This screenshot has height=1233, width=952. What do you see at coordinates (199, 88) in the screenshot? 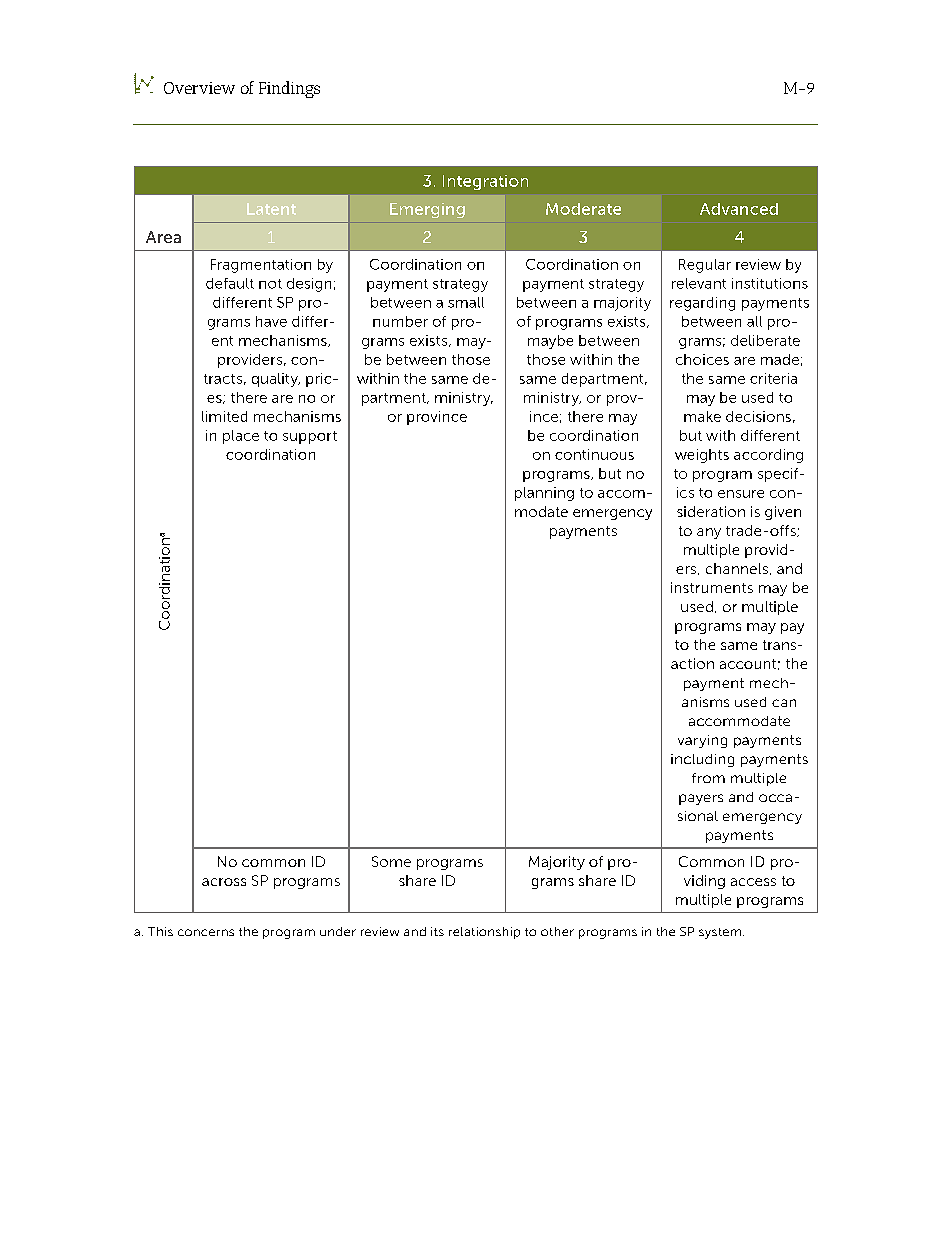
I see `Overview` at bounding box center [199, 88].
